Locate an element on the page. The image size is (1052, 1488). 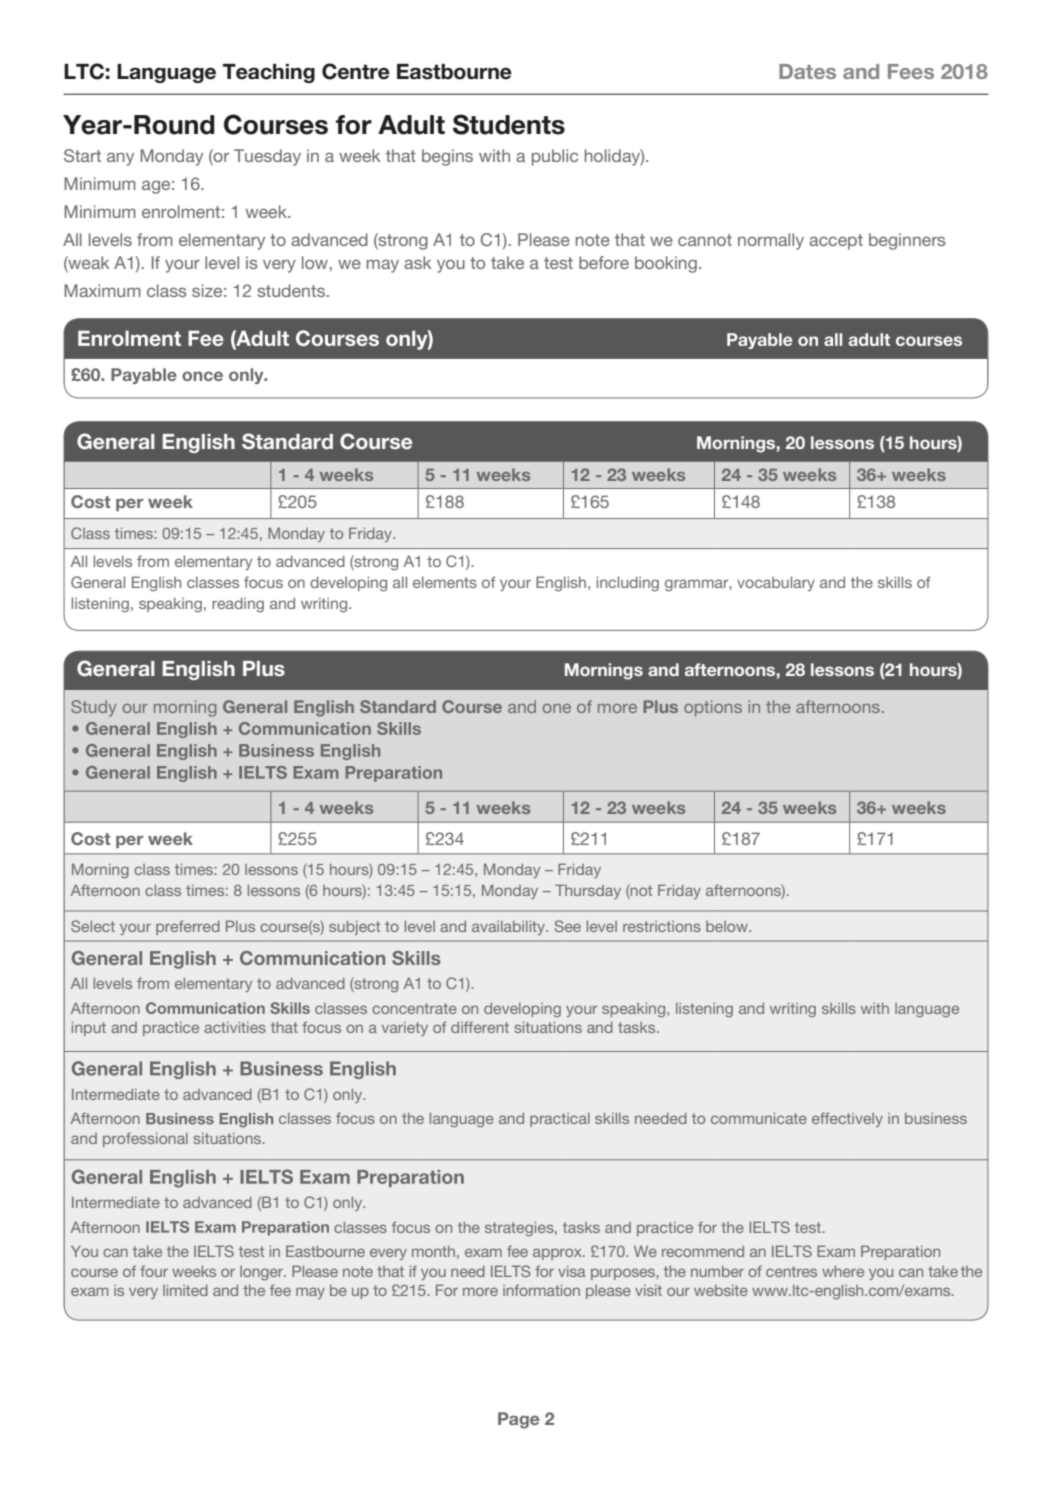
preferred is located at coordinates (188, 927).
